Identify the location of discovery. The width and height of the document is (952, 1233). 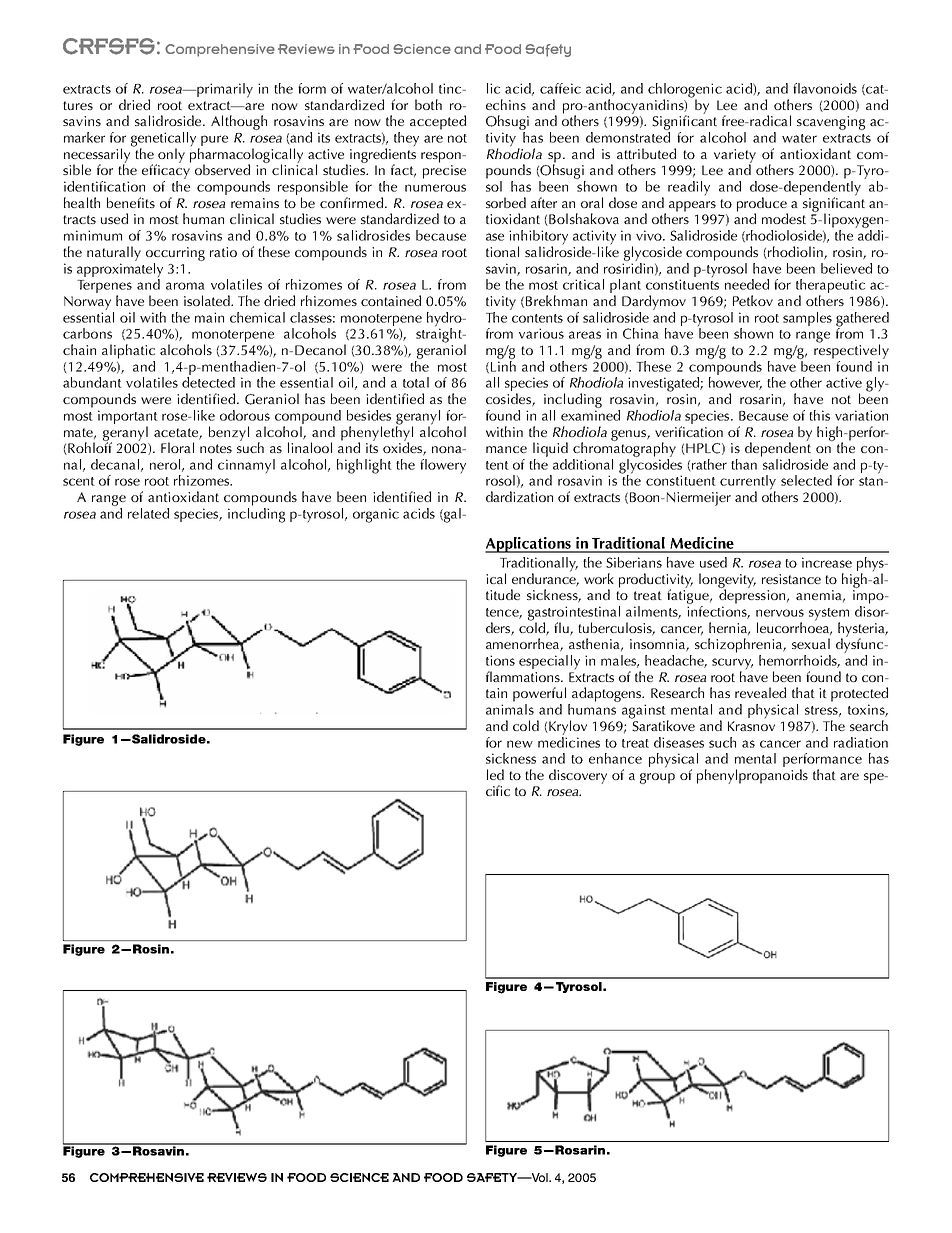
(578, 776).
